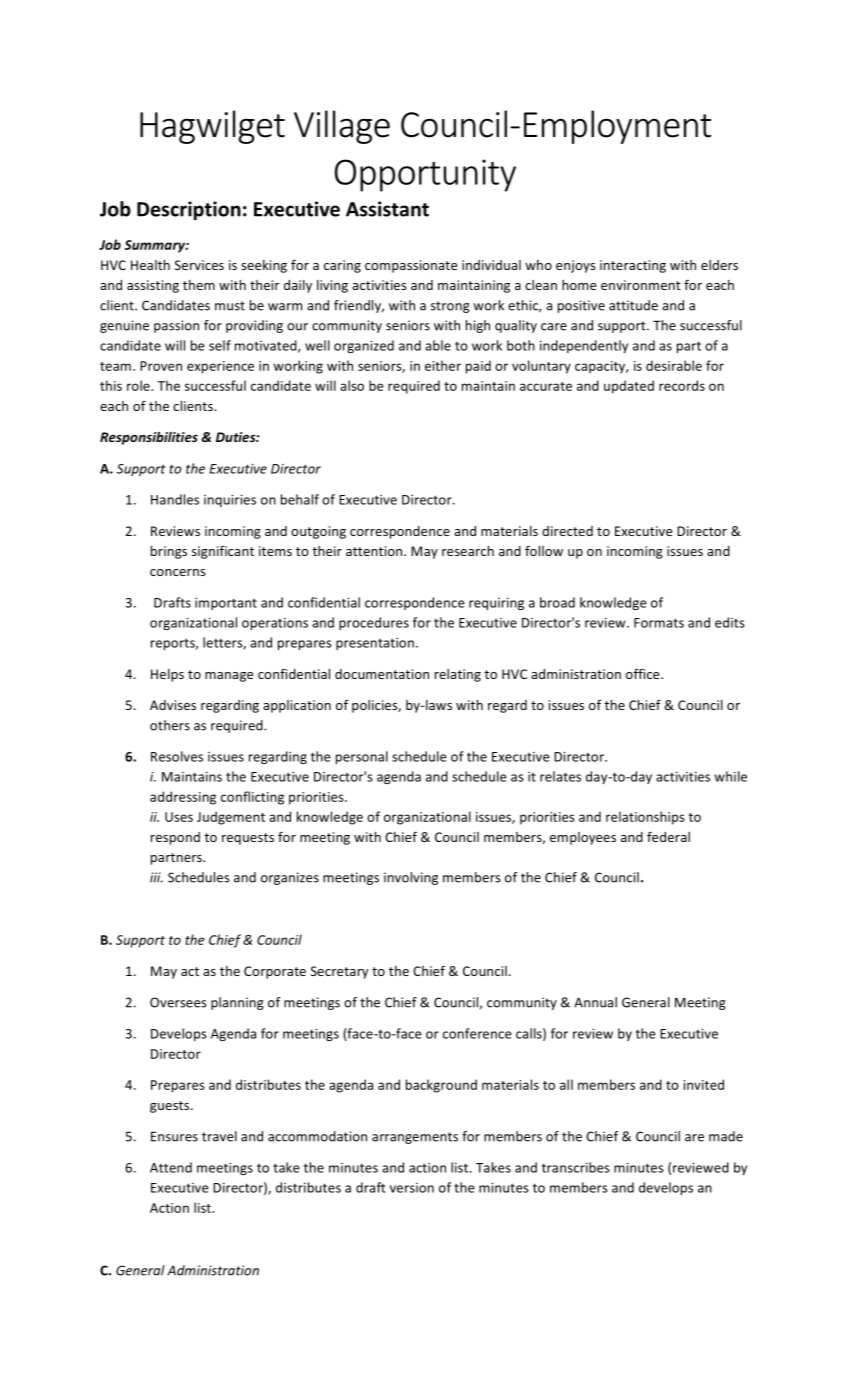 This page has width=849, height=1400. What do you see at coordinates (425, 175) in the page?
I see `Opportunity` at bounding box center [425, 175].
